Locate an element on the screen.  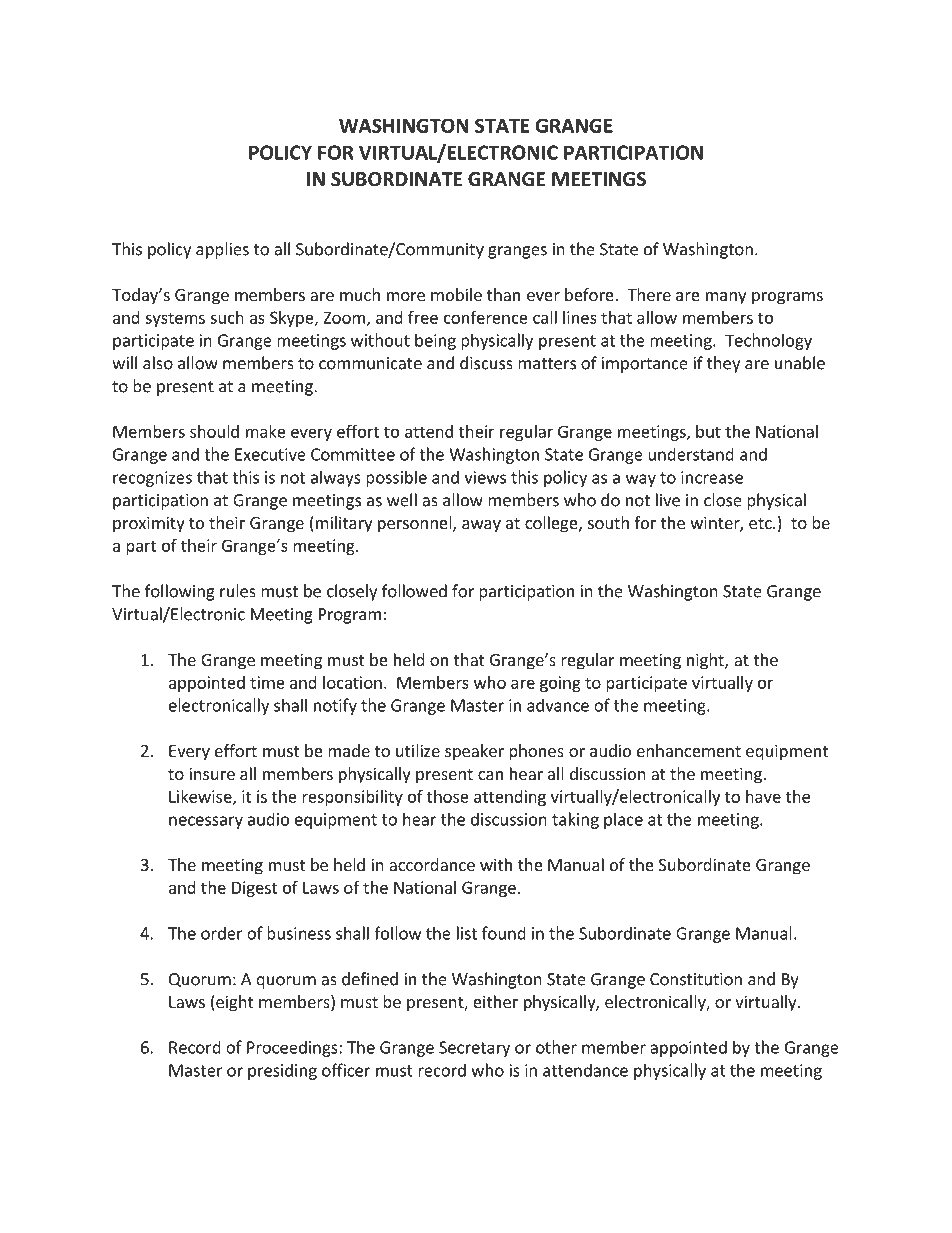
going is located at coordinates (560, 684).
